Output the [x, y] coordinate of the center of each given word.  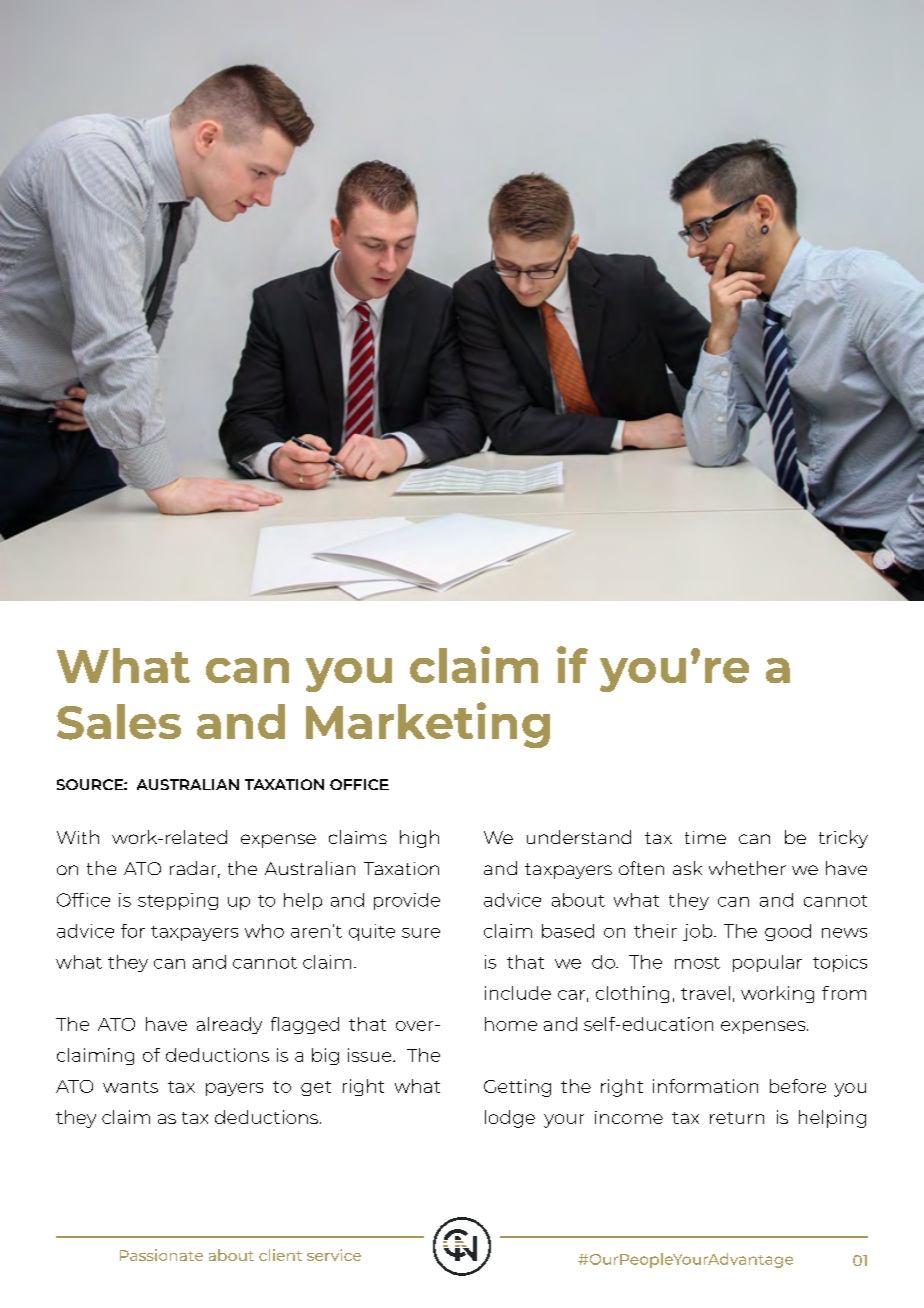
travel [705, 993]
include [518, 993]
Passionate [161, 1255]
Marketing [428, 725]
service [334, 1255]
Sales [119, 722]
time [705, 837]
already [229, 1025]
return [737, 1118]
